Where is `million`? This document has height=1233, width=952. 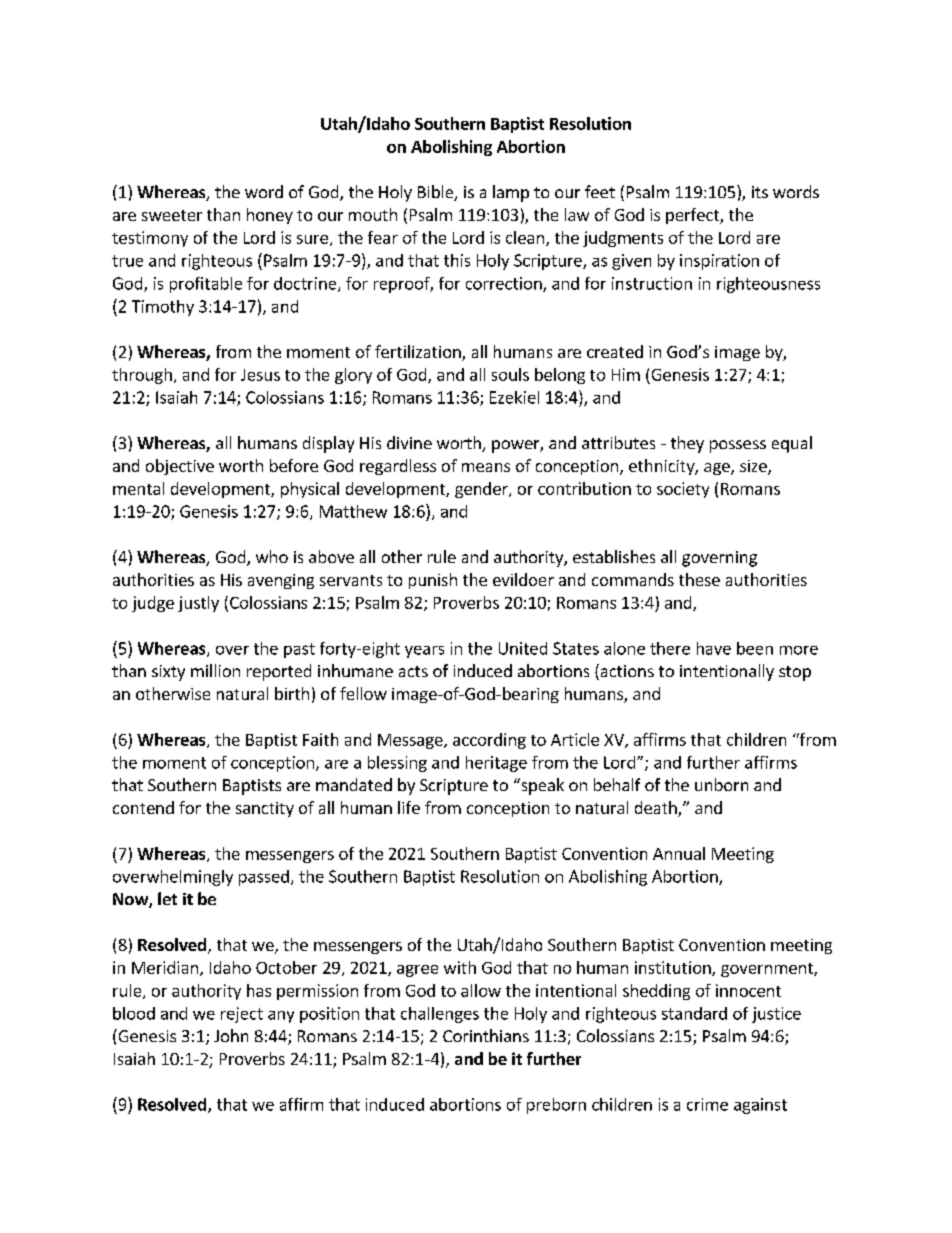
million is located at coordinates (215, 670).
